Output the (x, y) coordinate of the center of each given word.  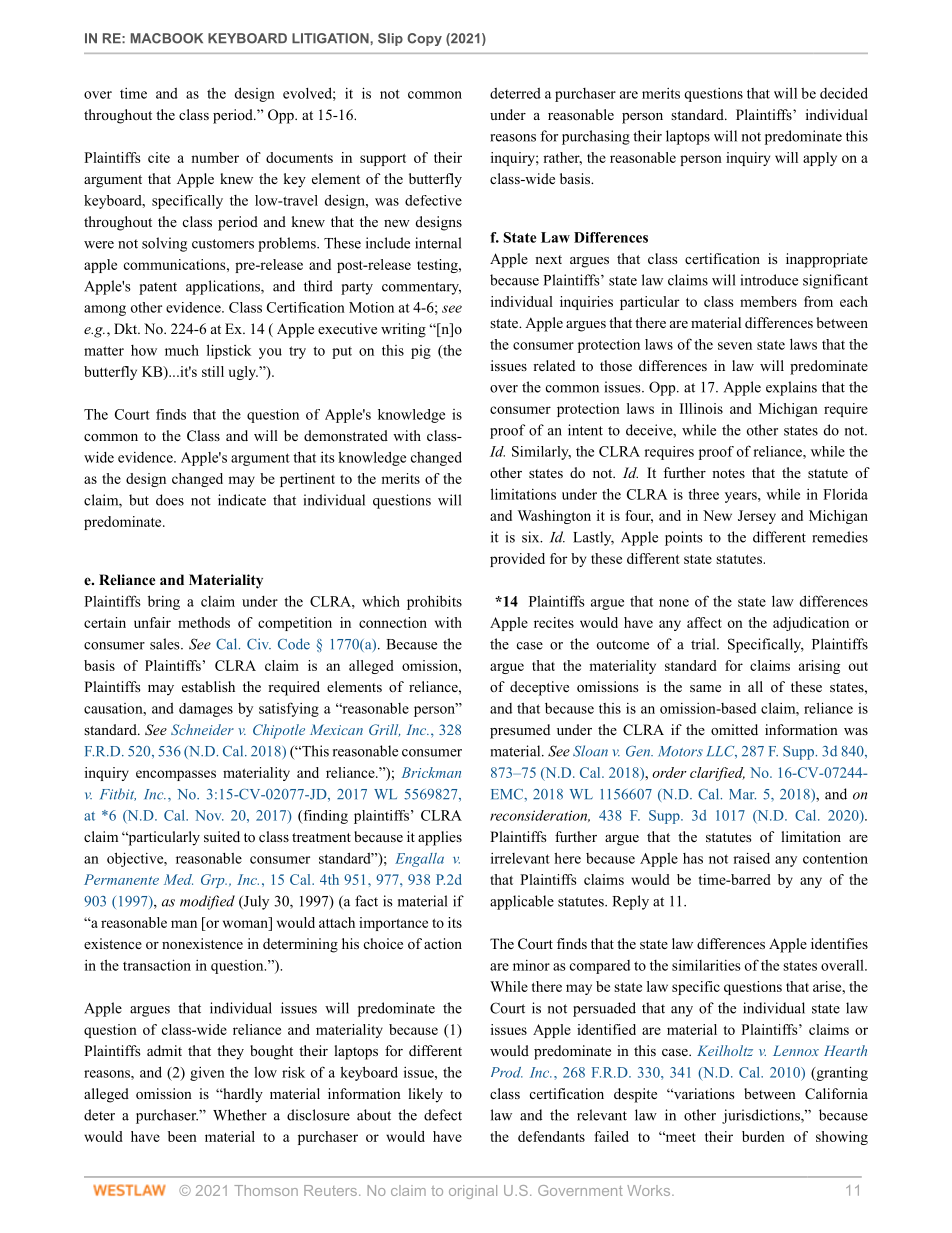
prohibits (434, 602)
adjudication (811, 624)
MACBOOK (167, 38)
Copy (424, 39)
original (473, 1192)
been (182, 1136)
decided (844, 93)
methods (204, 622)
